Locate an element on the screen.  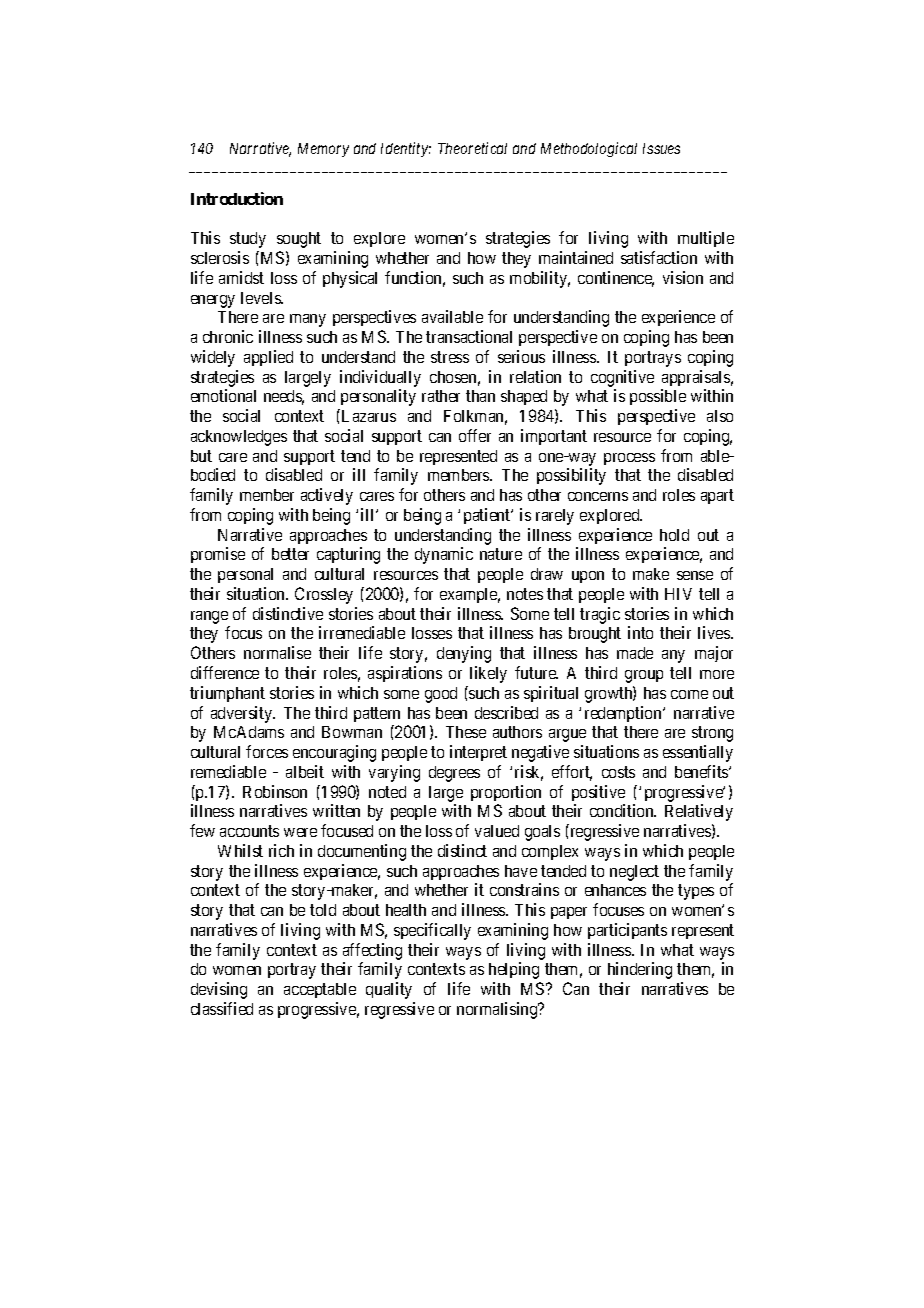
better is located at coordinates (290, 554).
